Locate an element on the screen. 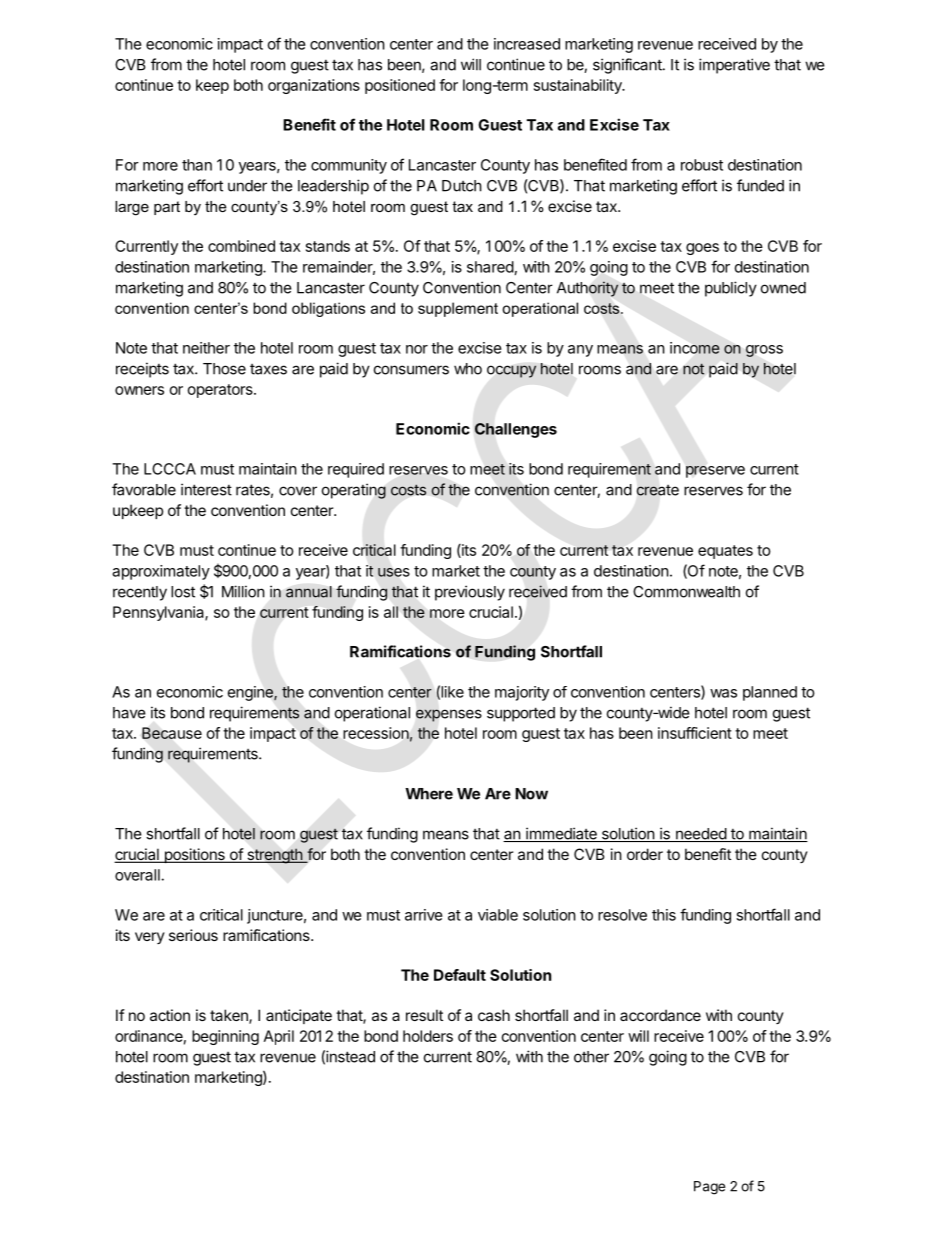  serious is located at coordinates (193, 935).
